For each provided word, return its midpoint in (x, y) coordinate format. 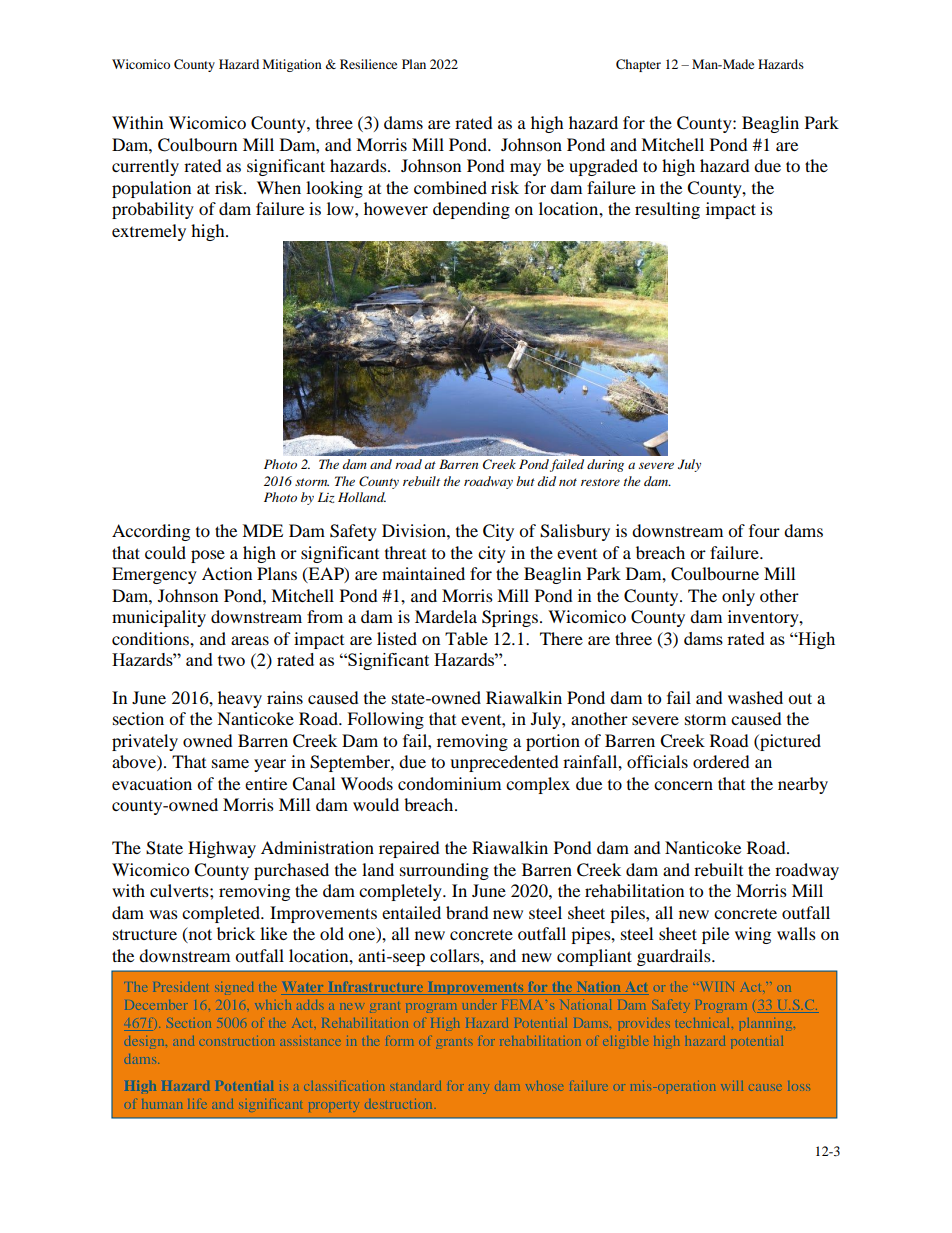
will (732, 1086)
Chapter (638, 65)
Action (227, 573)
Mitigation (292, 65)
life (198, 1104)
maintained (423, 573)
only (738, 597)
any (478, 1089)
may (525, 169)
